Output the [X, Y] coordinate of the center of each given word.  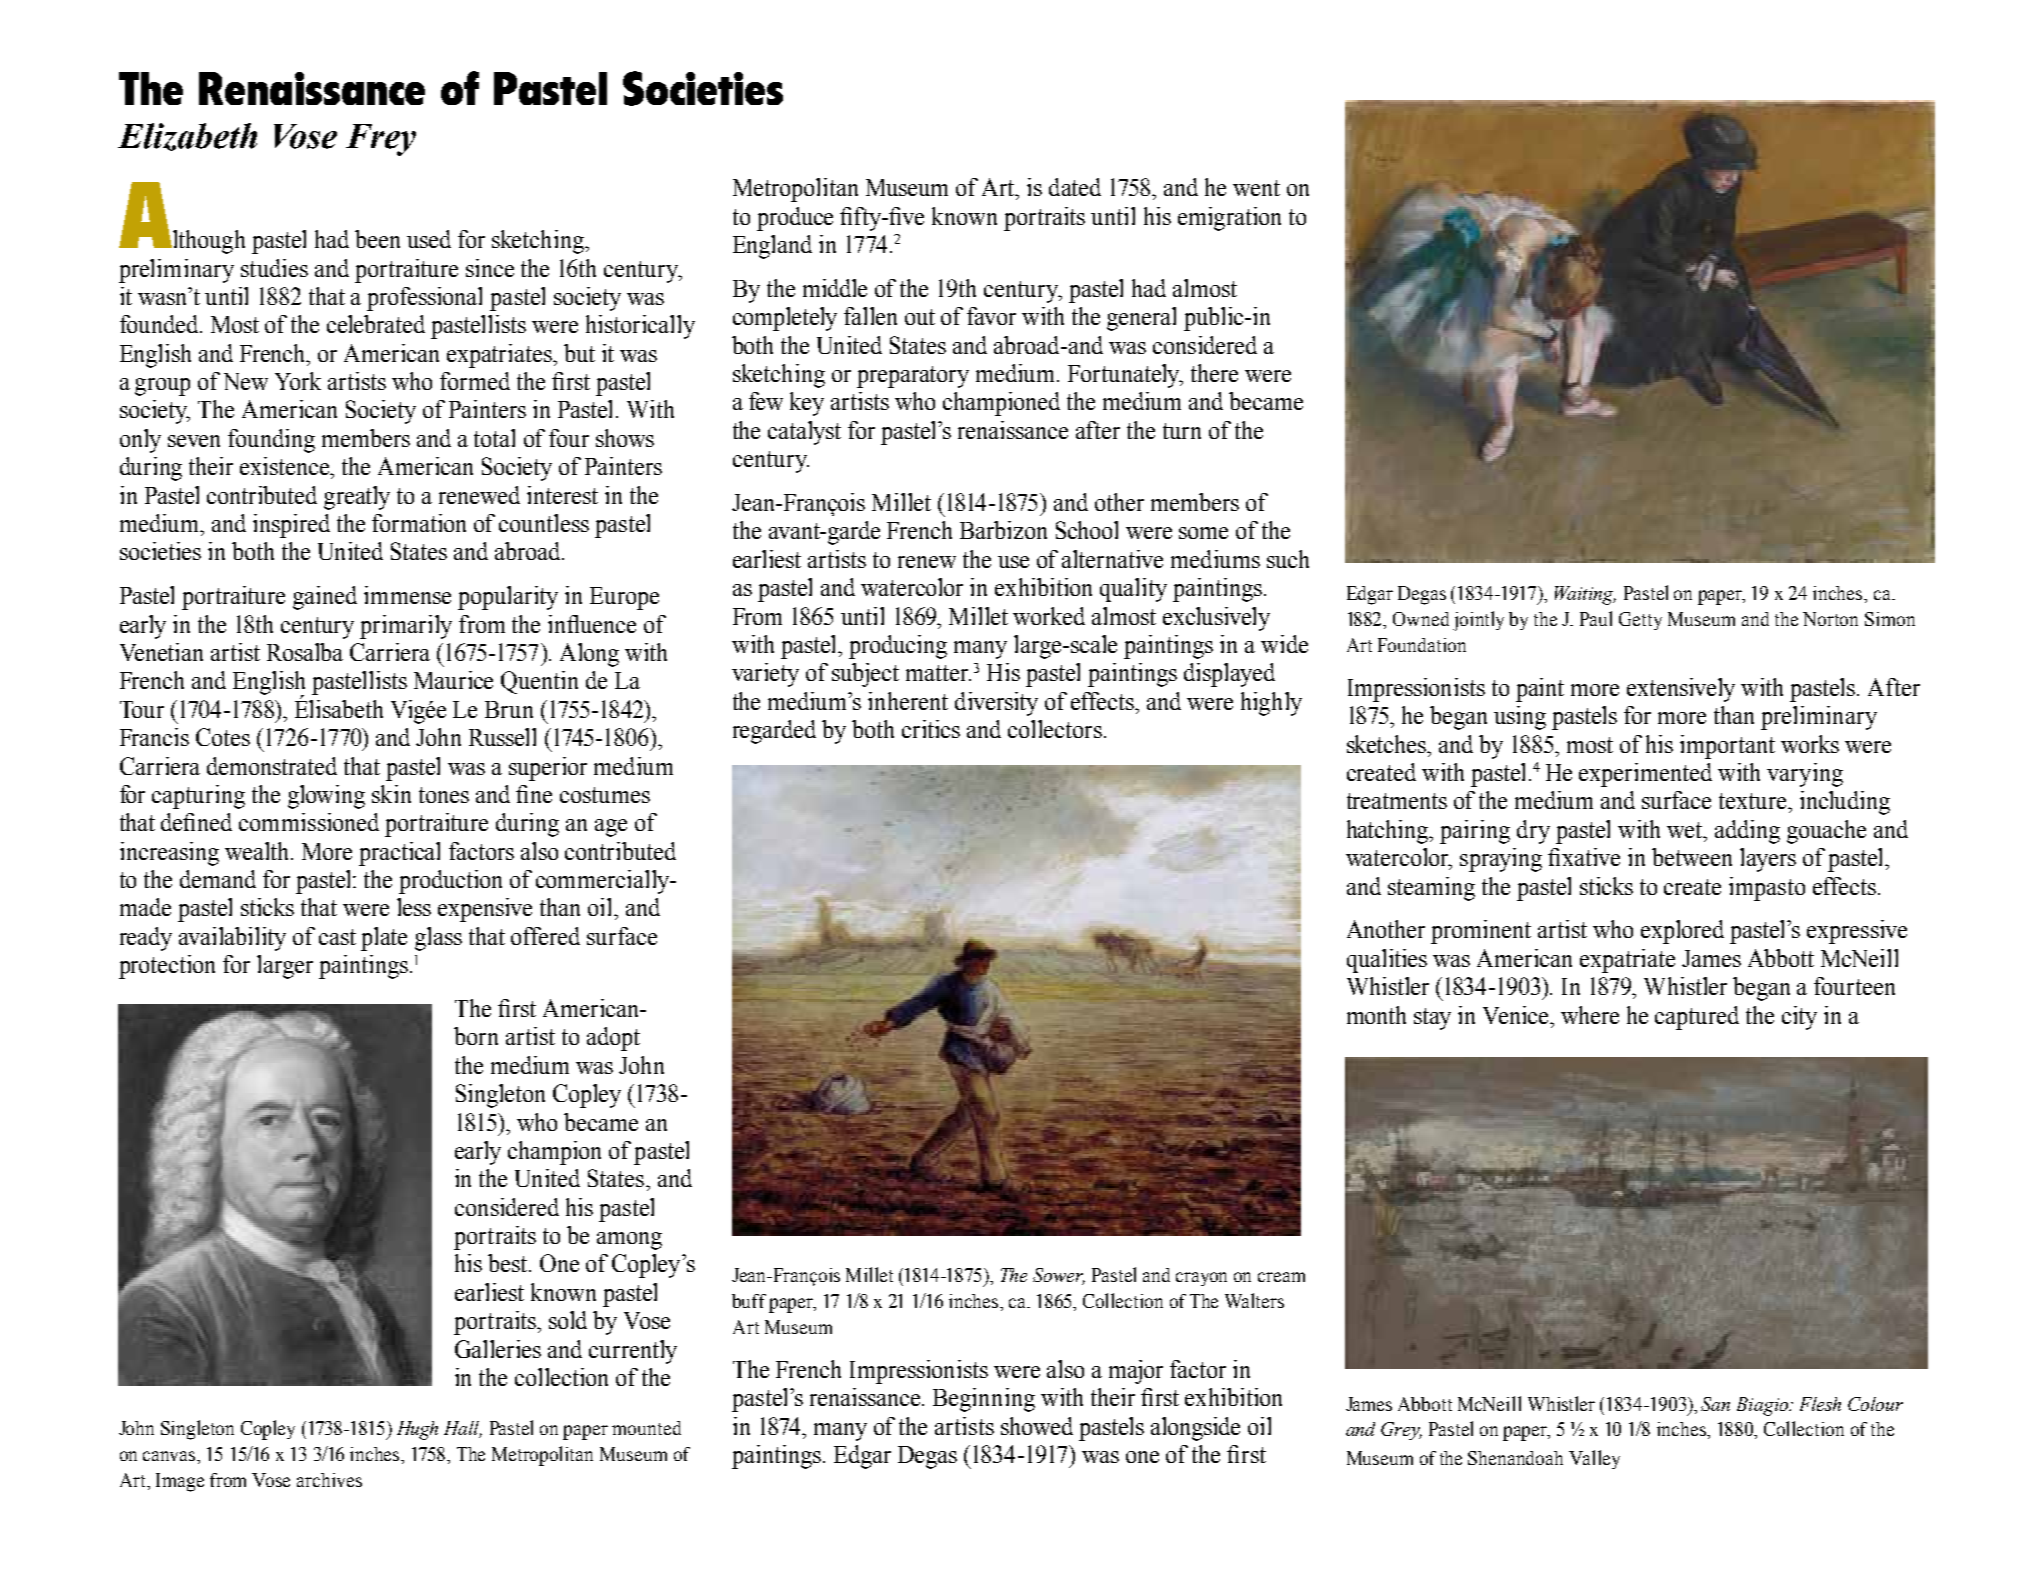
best [509, 1263]
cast [337, 937]
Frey [381, 140]
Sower [1059, 1276]
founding [271, 441]
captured [1697, 1018]
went [1256, 188]
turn [1182, 431]
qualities [1387, 961]
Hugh [417, 1430]
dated [1075, 187]
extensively [1681, 690]
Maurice [453, 680]
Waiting [1585, 595]
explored [1682, 932]
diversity [996, 704]
